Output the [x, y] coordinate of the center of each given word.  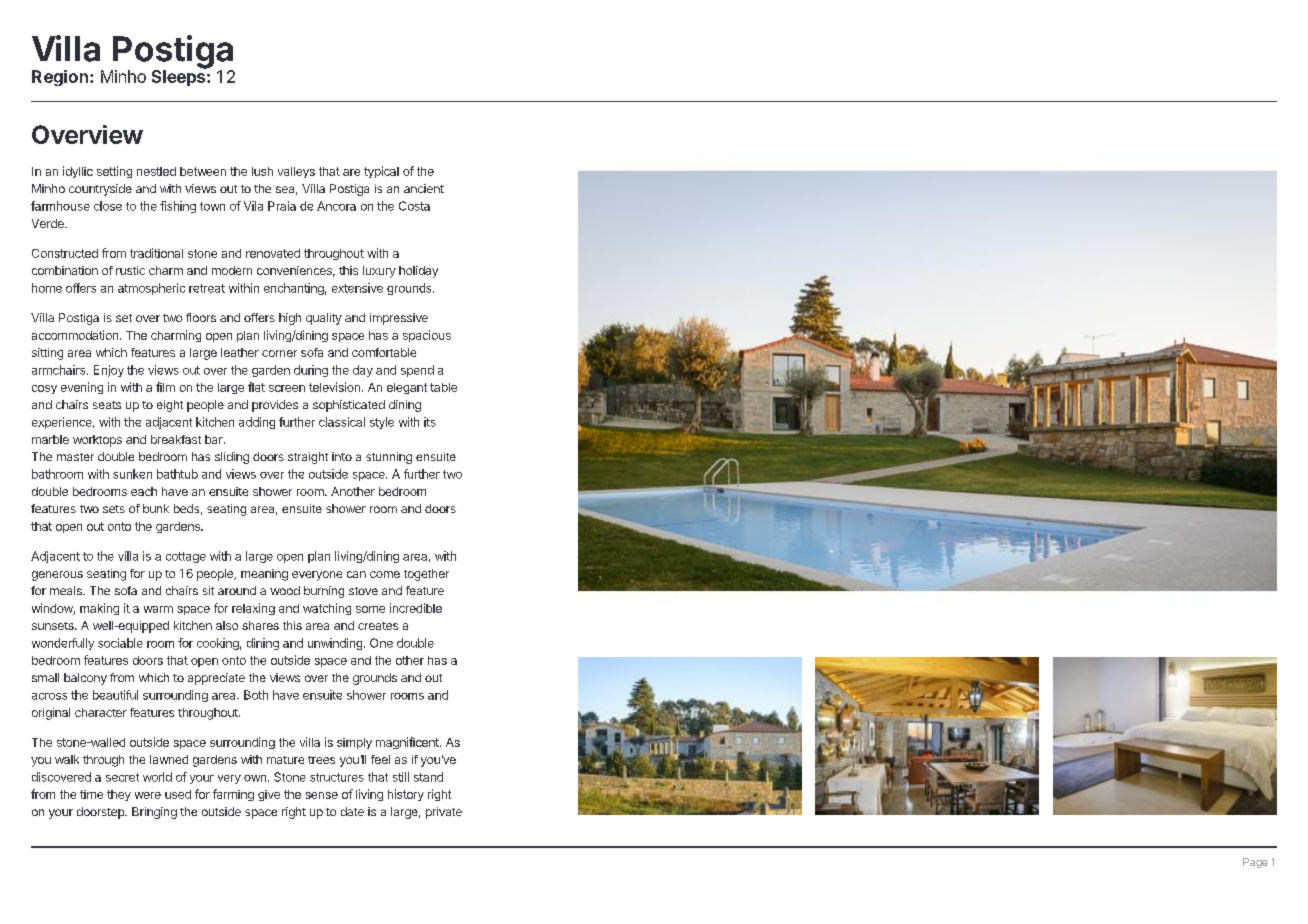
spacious [427, 336]
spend [417, 371]
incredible [416, 608]
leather [240, 352]
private [444, 813]
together [426, 575]
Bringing [154, 813]
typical [381, 172]
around [237, 590]
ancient [424, 188]
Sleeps [180, 77]
